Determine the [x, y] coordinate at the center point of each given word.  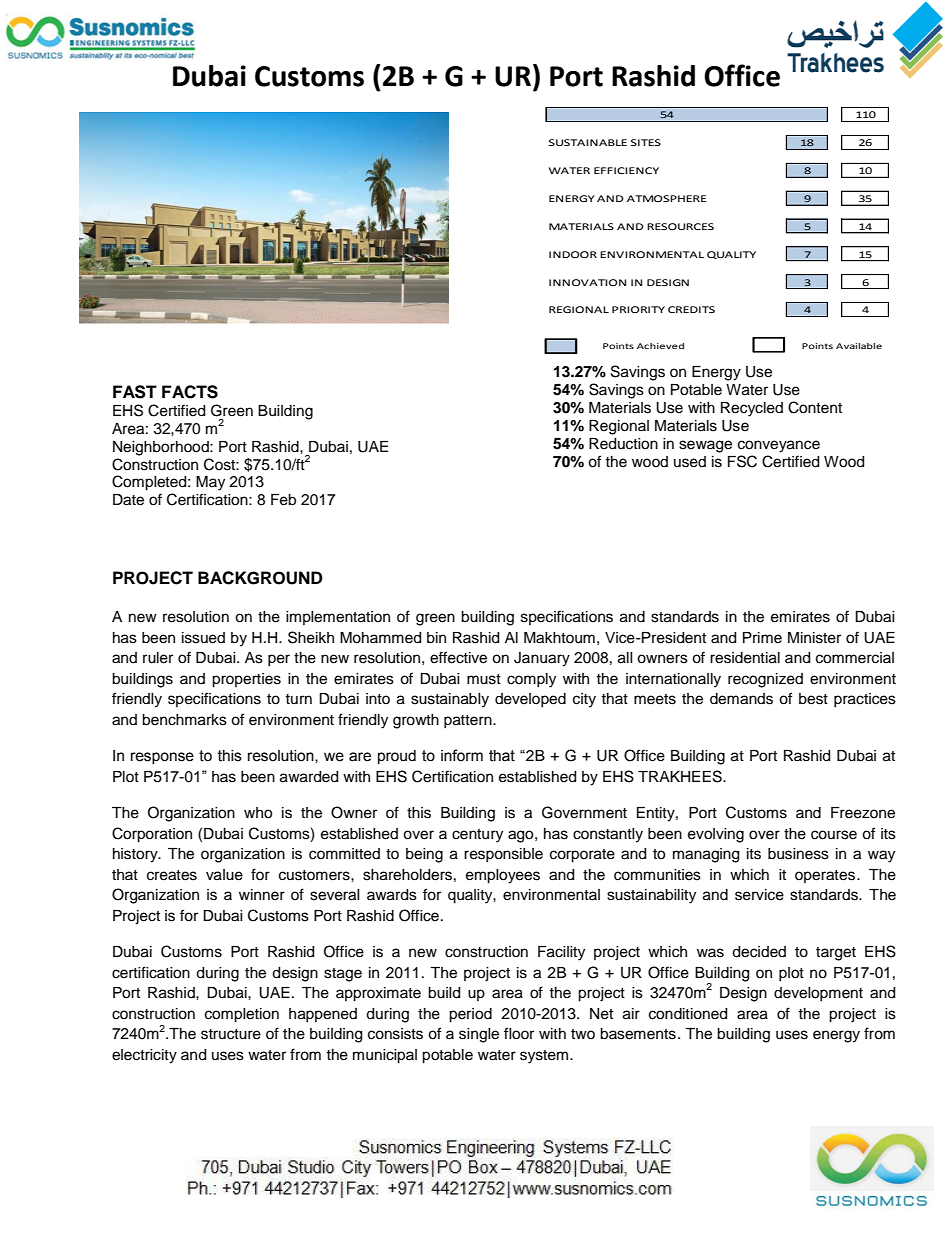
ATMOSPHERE [666, 198]
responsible [503, 855]
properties [246, 680]
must [484, 679]
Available [859, 346]
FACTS [190, 392]
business [798, 854]
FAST [135, 392]
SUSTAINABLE [588, 142]
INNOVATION [587, 282]
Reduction [623, 444]
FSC [742, 461]
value [224, 875]
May [210, 483]
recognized [765, 680]
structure [231, 1034]
